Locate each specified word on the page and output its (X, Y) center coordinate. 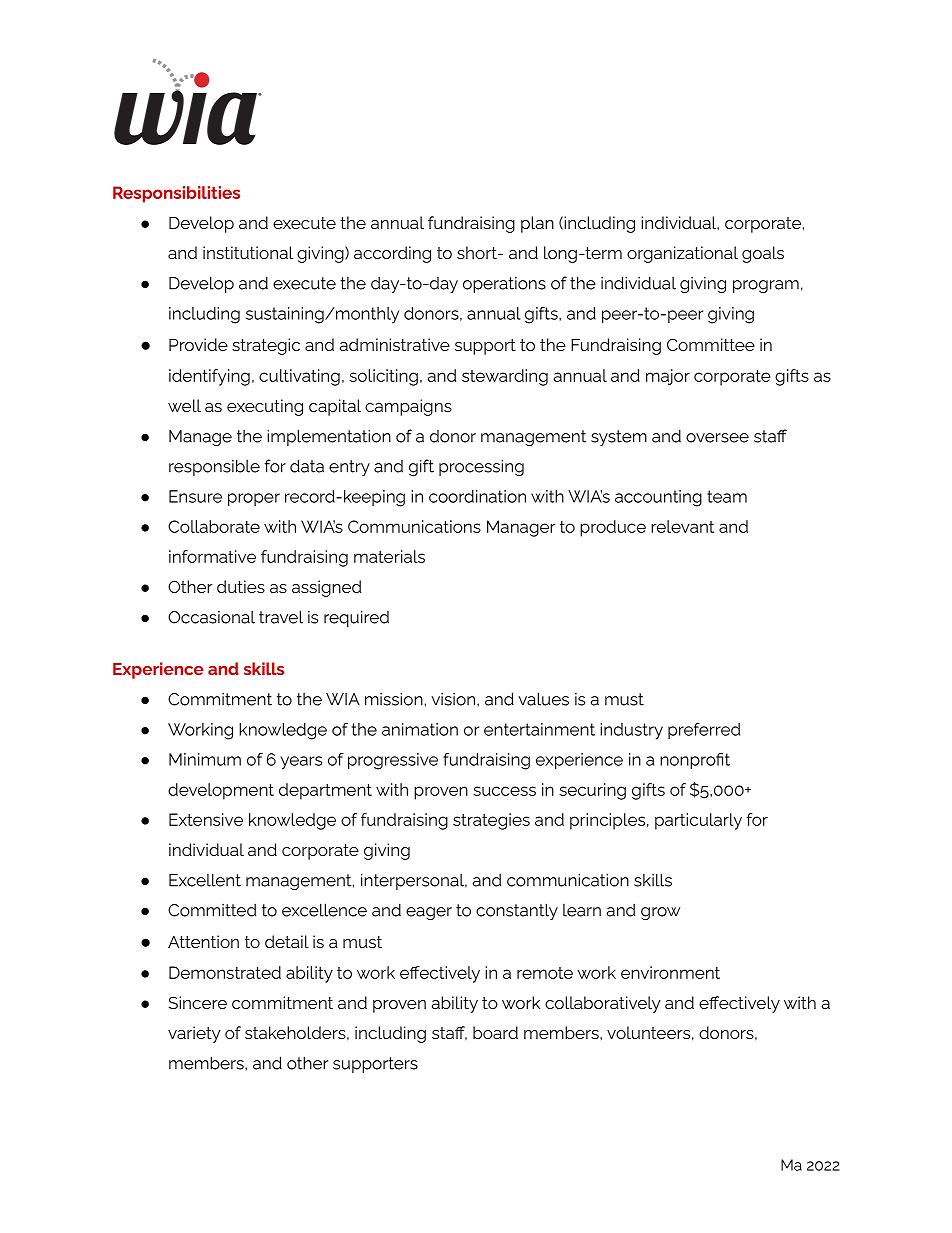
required (356, 618)
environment (670, 972)
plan (537, 224)
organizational (682, 254)
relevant (682, 526)
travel (281, 617)
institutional (248, 252)
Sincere (197, 1002)
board (495, 1032)
